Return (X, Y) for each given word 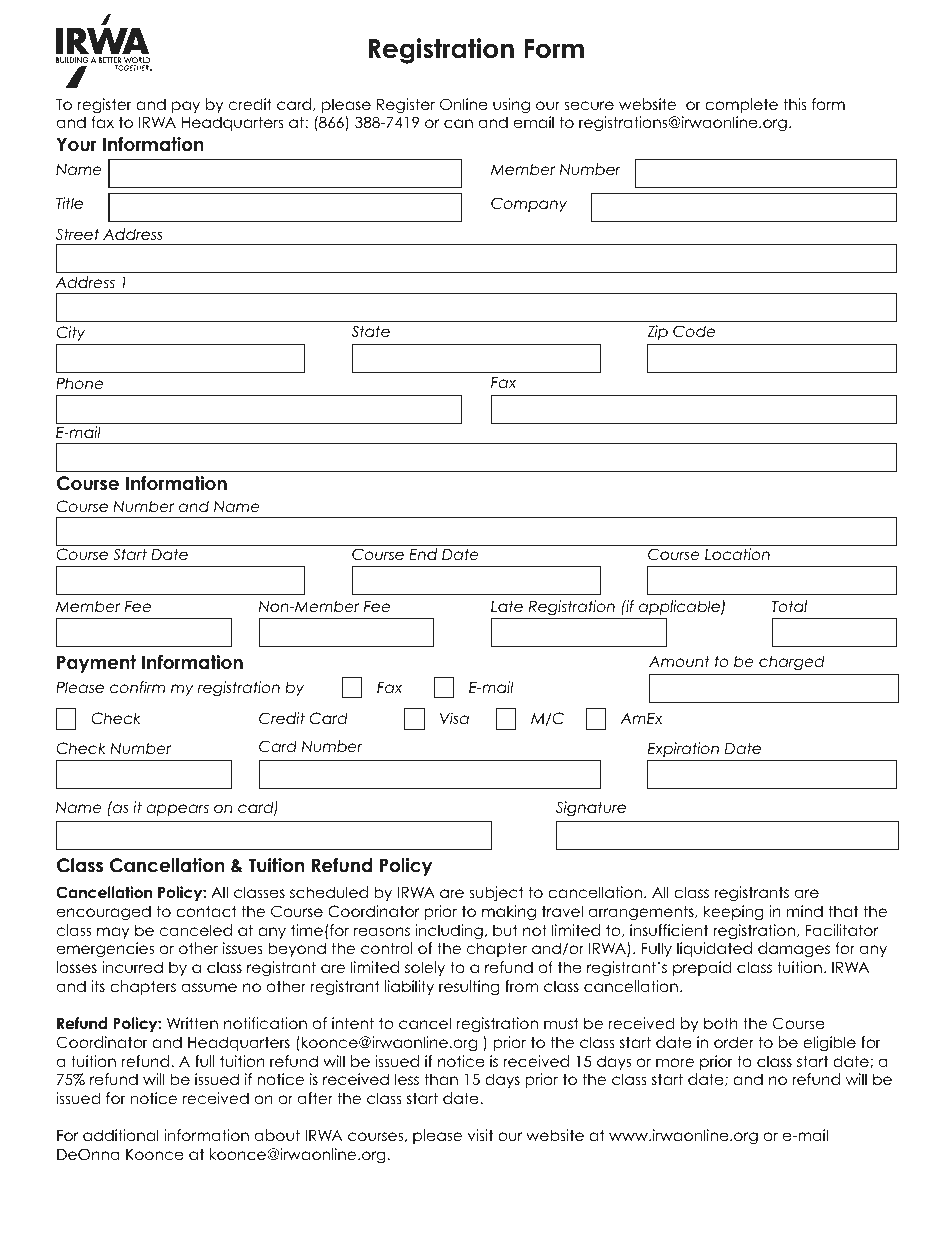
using (511, 106)
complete (741, 105)
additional (121, 1135)
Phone (79, 383)
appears (177, 810)
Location (737, 554)
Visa (454, 718)
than (441, 1079)
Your (77, 144)
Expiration (683, 749)
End (423, 554)
